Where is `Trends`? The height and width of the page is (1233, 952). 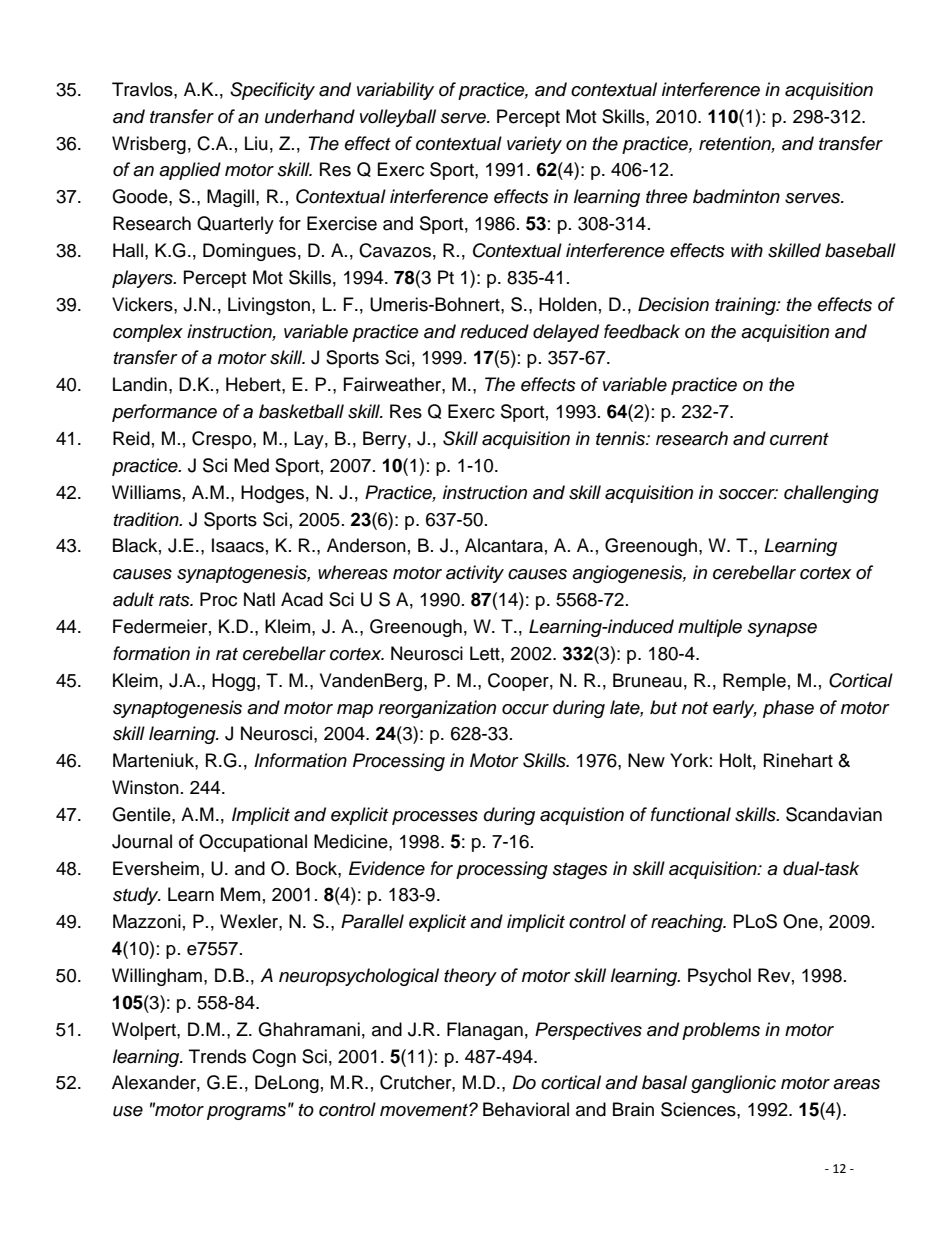
Trends is located at coordinates (217, 1056).
